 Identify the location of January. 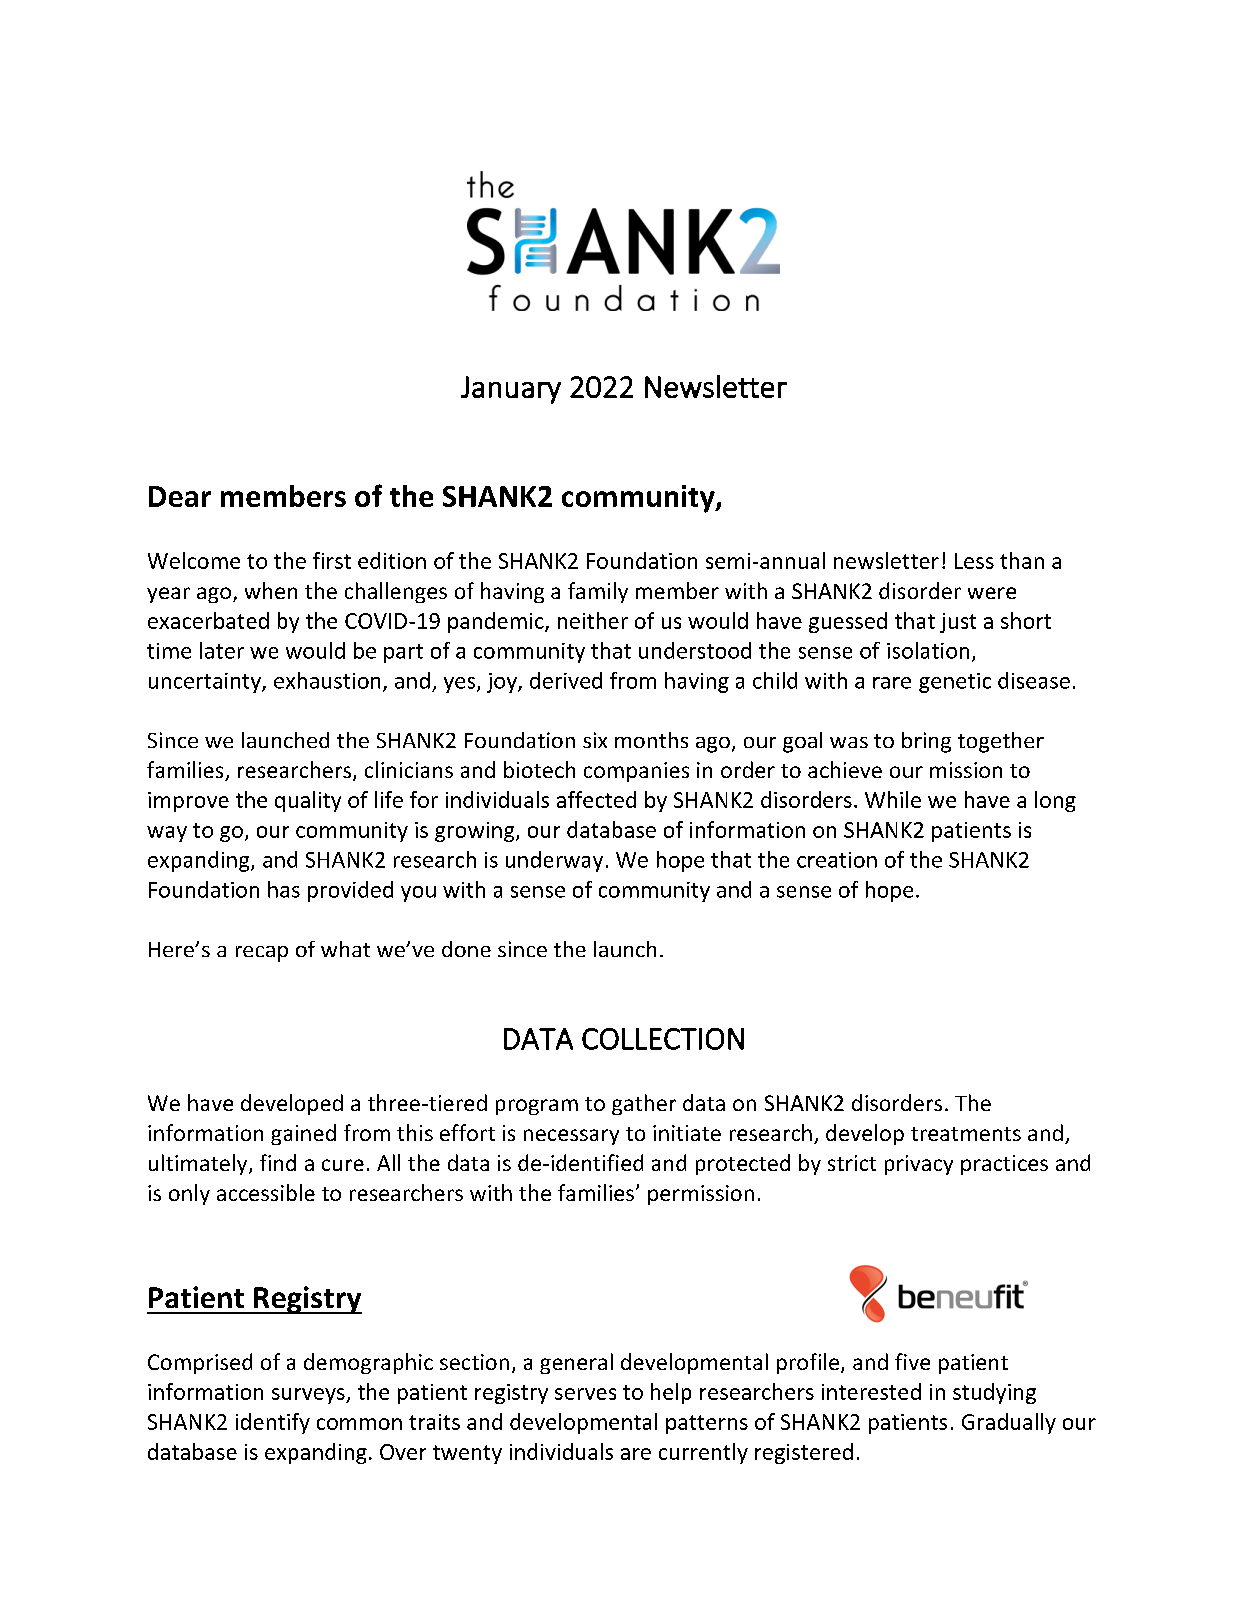
(511, 390).
